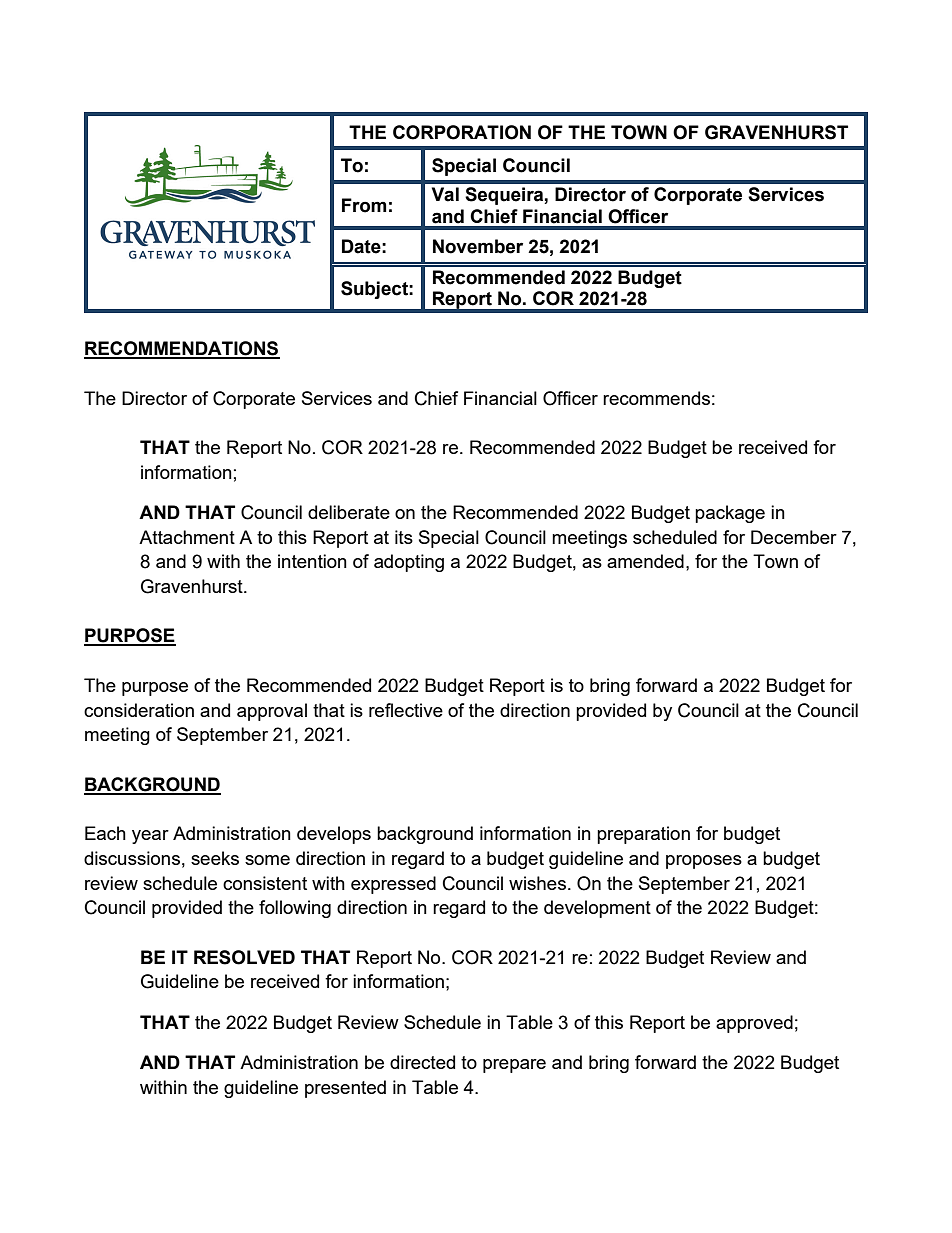 The height and width of the screenshot is (1233, 952). What do you see at coordinates (478, 246) in the screenshot?
I see `November` at bounding box center [478, 246].
